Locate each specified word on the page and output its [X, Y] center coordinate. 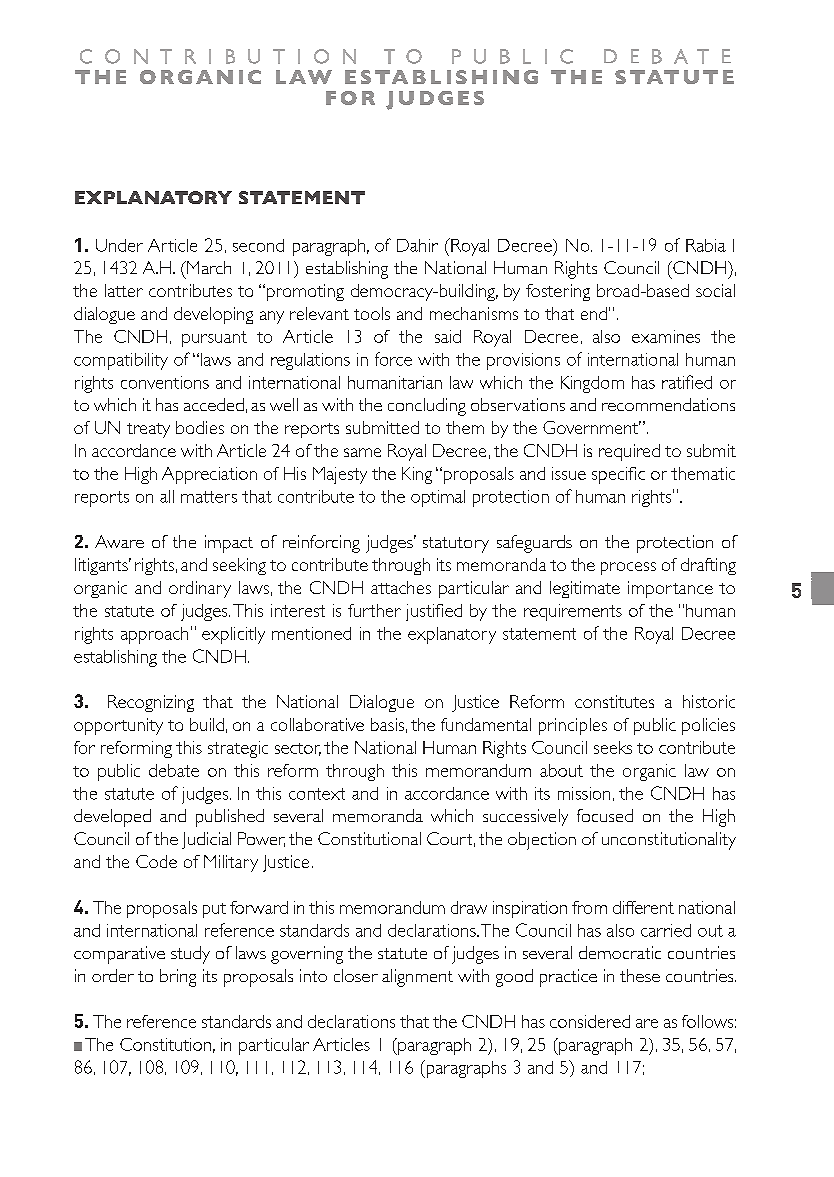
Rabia [706, 245]
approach [154, 635]
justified [434, 612]
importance [670, 589]
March [208, 267]
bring [178, 978]
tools [372, 313]
